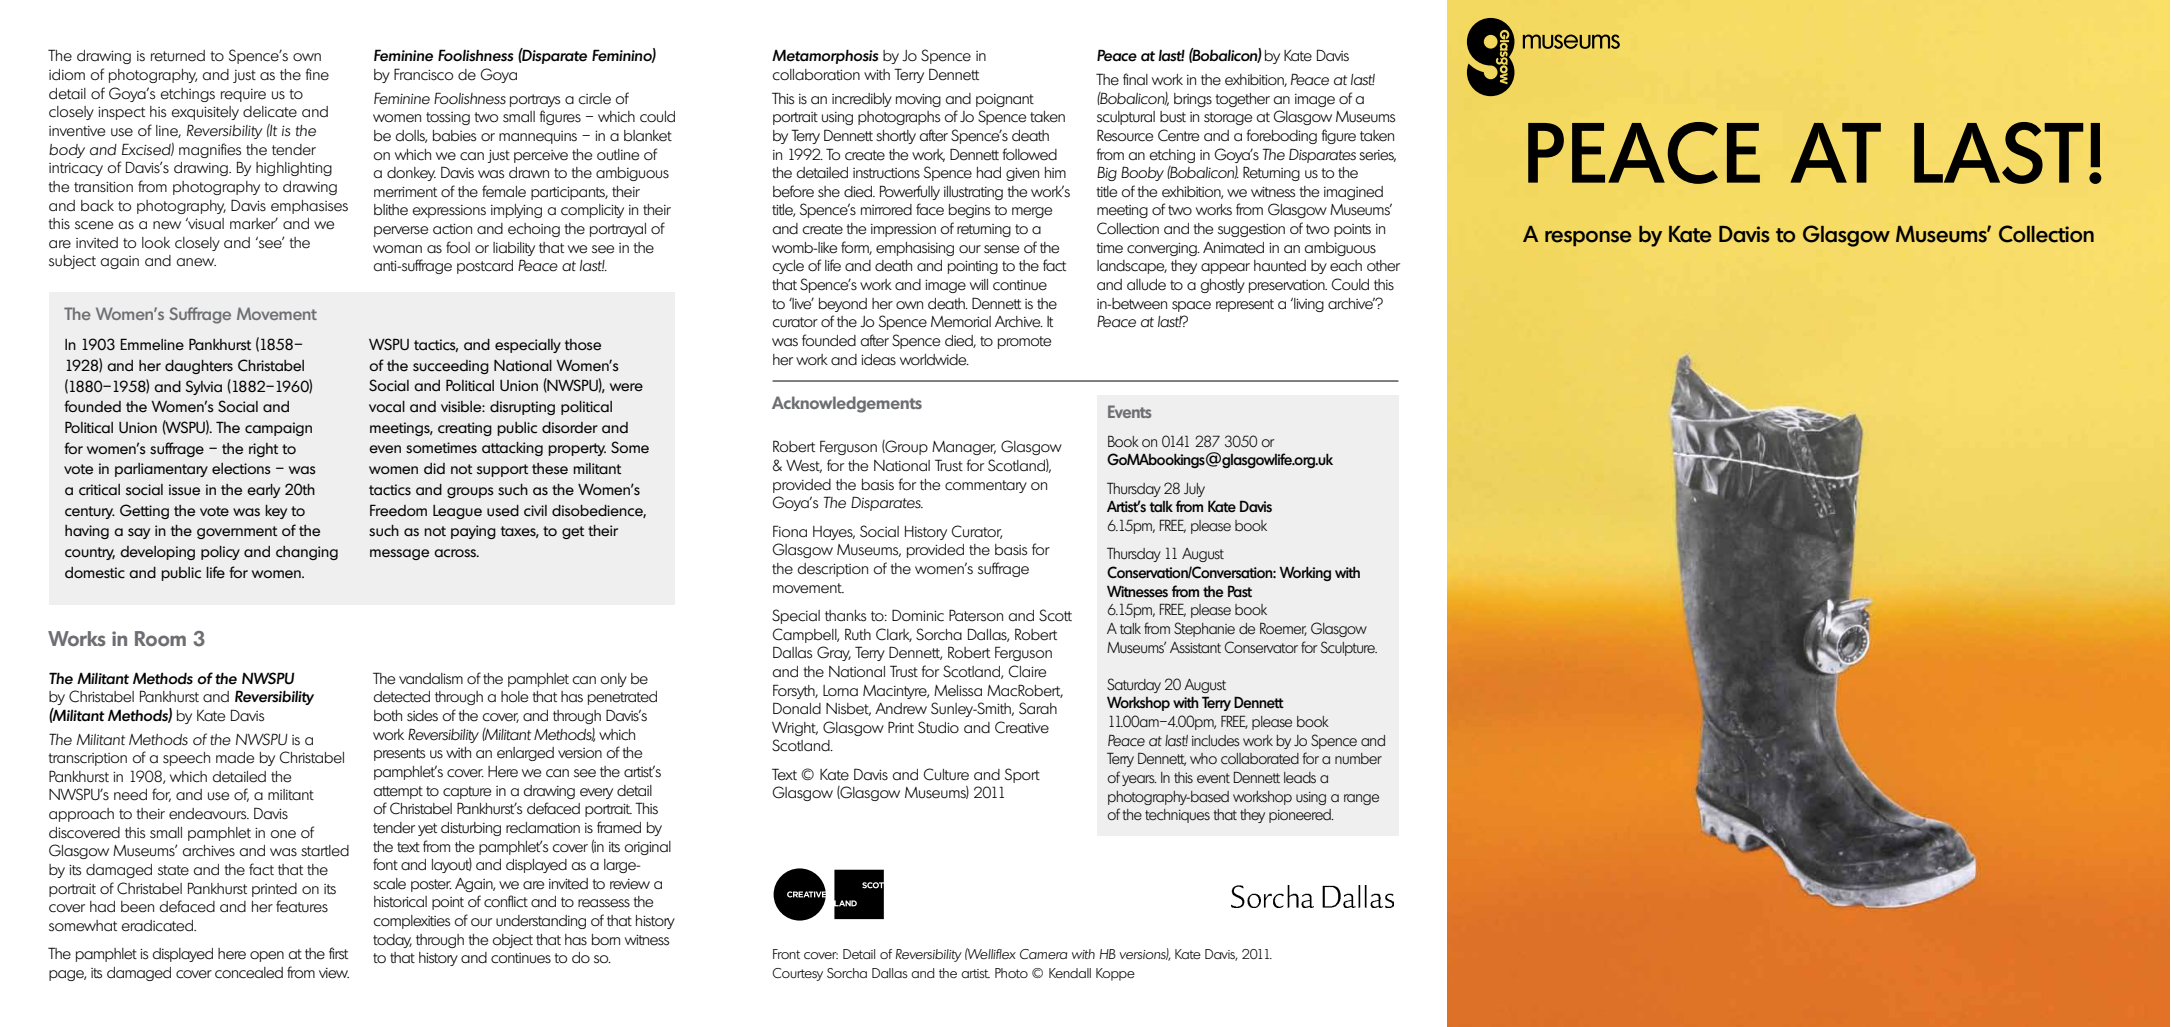  What do you see at coordinates (196, 262) in the document?
I see `anew` at bounding box center [196, 262].
